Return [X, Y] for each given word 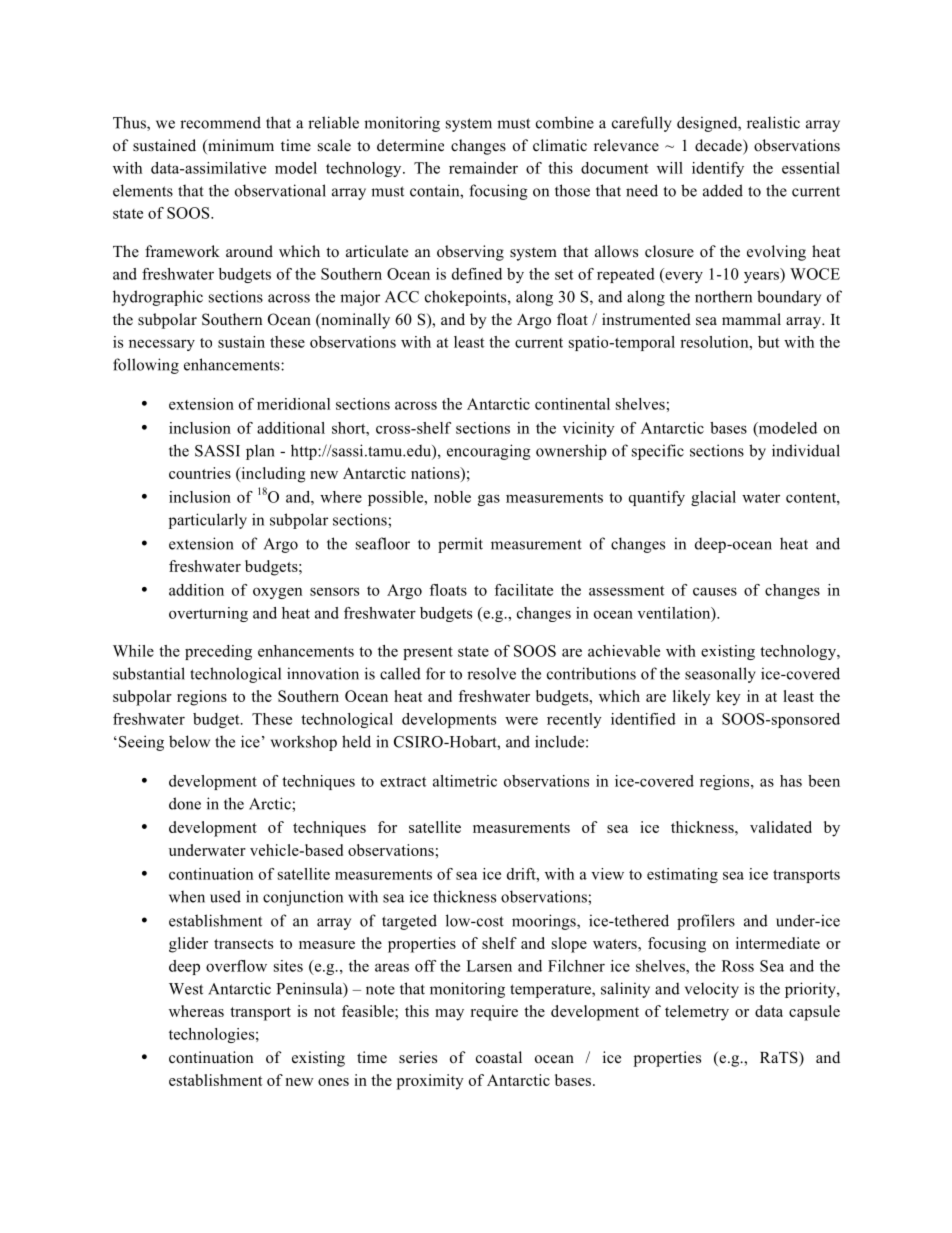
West [186, 989]
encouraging [489, 452]
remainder [483, 168]
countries [200, 473]
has [791, 781]
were [521, 720]
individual [806, 450]
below [189, 741]
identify [718, 169]
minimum [240, 146]
